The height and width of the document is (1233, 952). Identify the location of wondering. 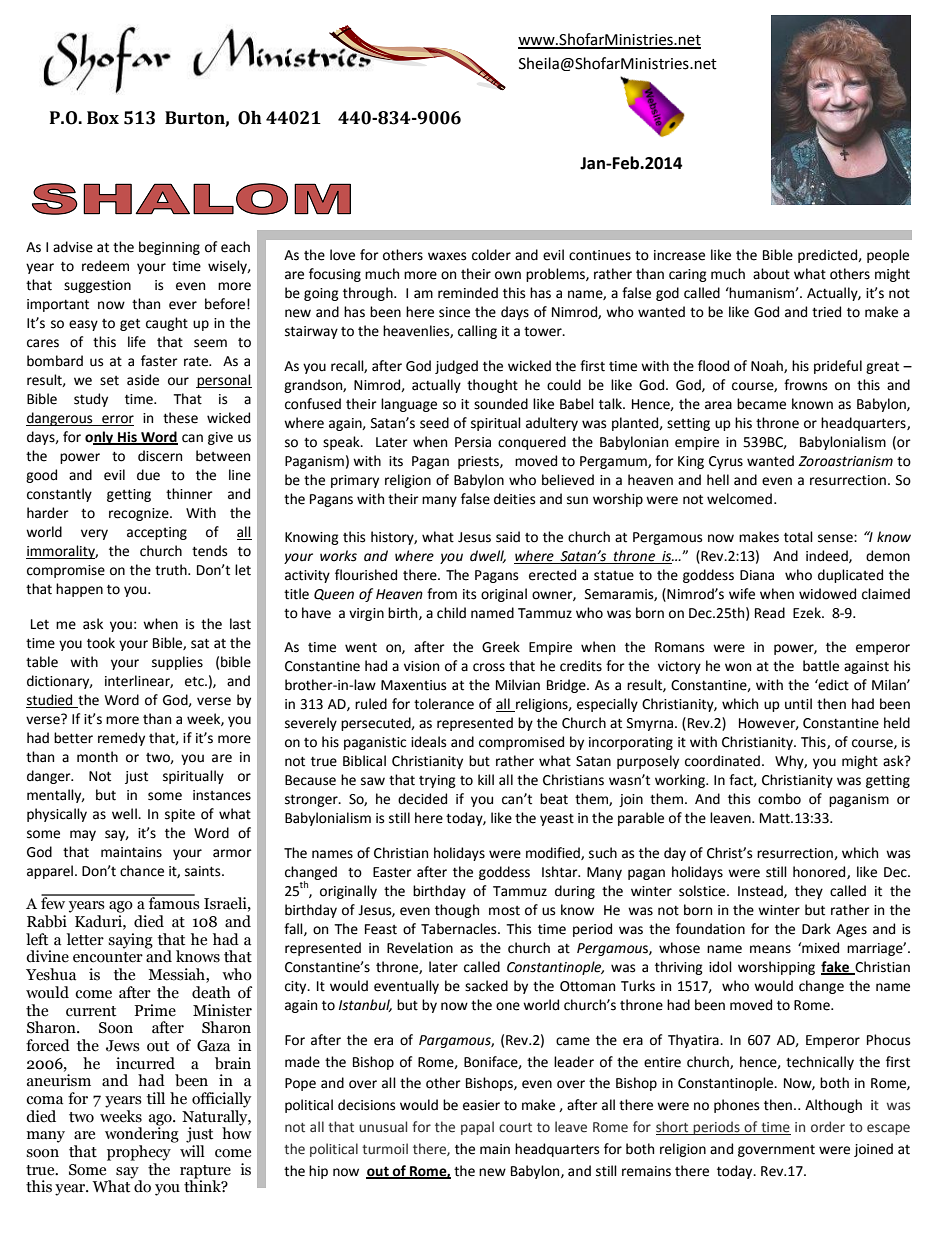
(142, 1134).
